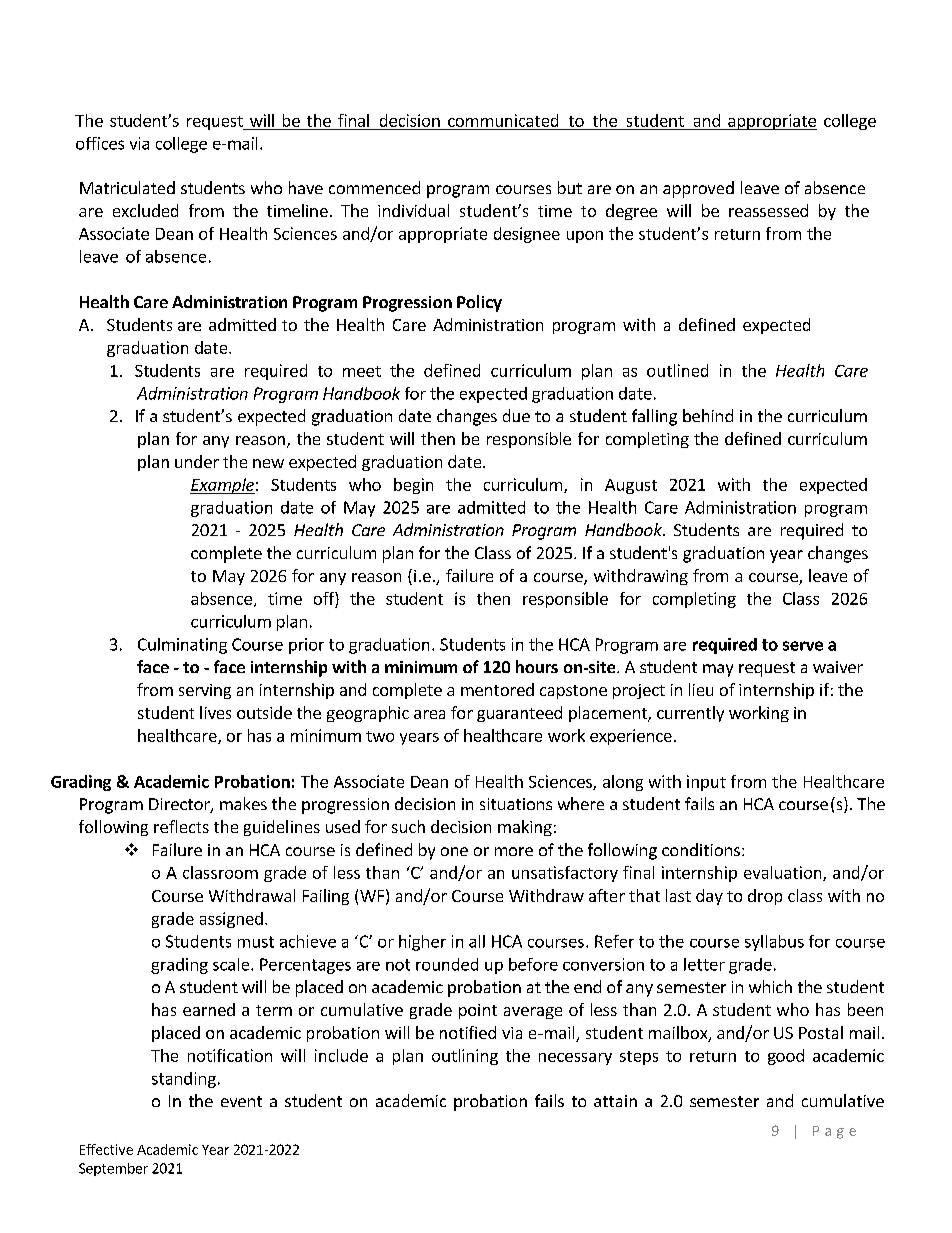 This screenshot has width=952, height=1233. Describe the element at coordinates (708, 415) in the screenshot. I see `behind` at that location.
